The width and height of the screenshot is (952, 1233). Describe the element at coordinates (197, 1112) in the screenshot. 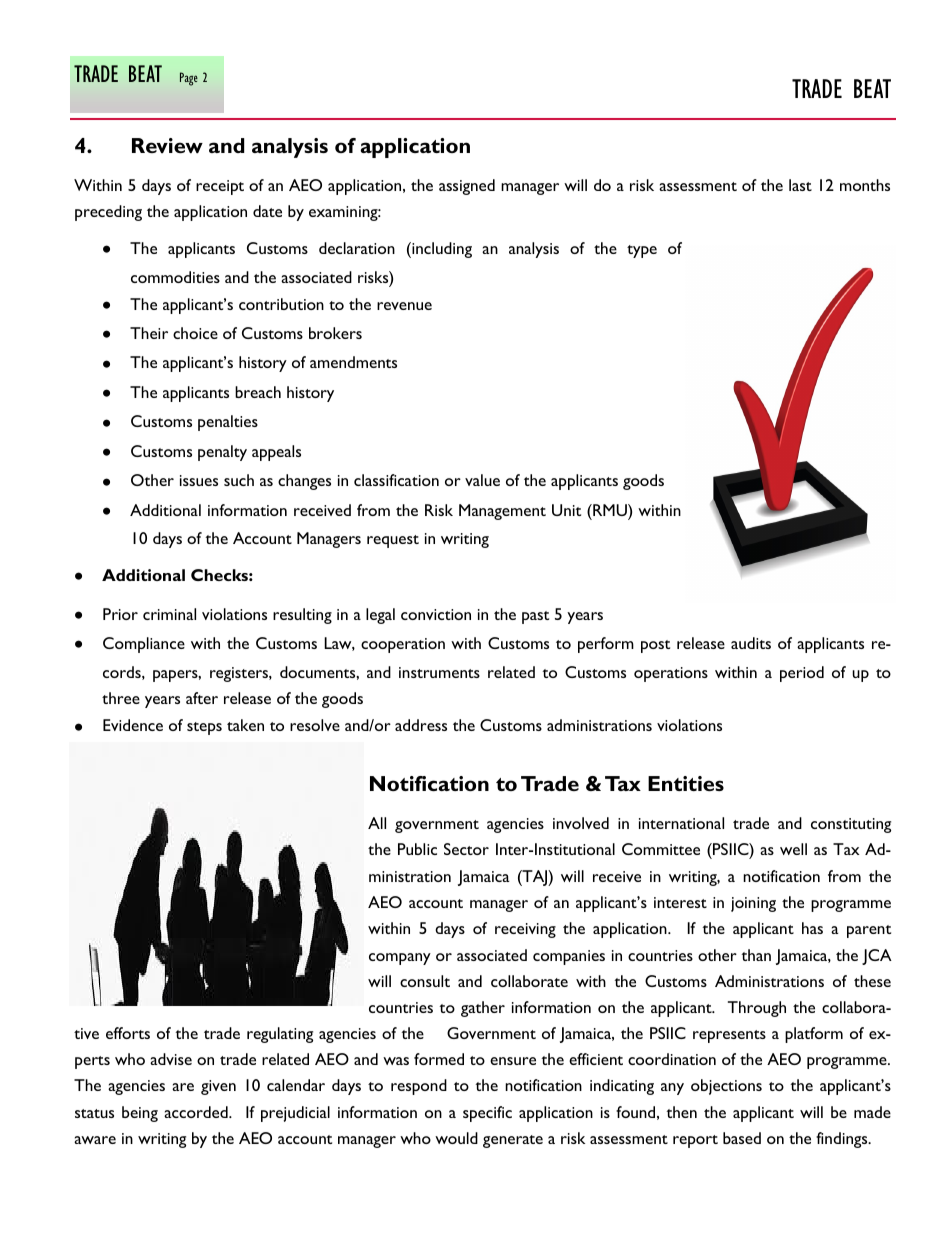

I see `accorded` at that location.
